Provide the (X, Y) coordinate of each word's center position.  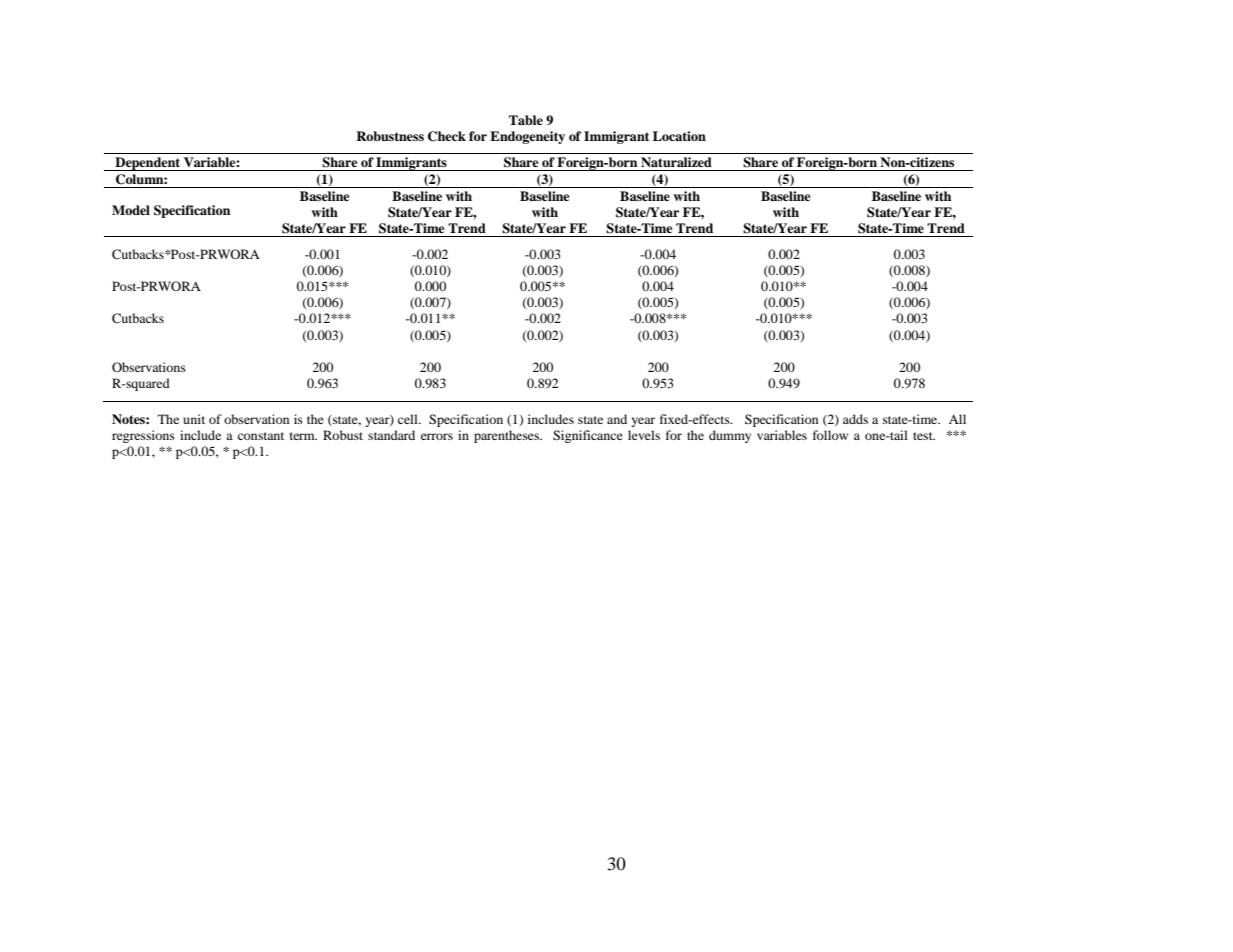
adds (855, 419)
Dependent (148, 164)
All (957, 419)
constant (261, 436)
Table (526, 120)
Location (679, 136)
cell (409, 419)
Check (447, 136)
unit (194, 419)
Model (131, 210)
